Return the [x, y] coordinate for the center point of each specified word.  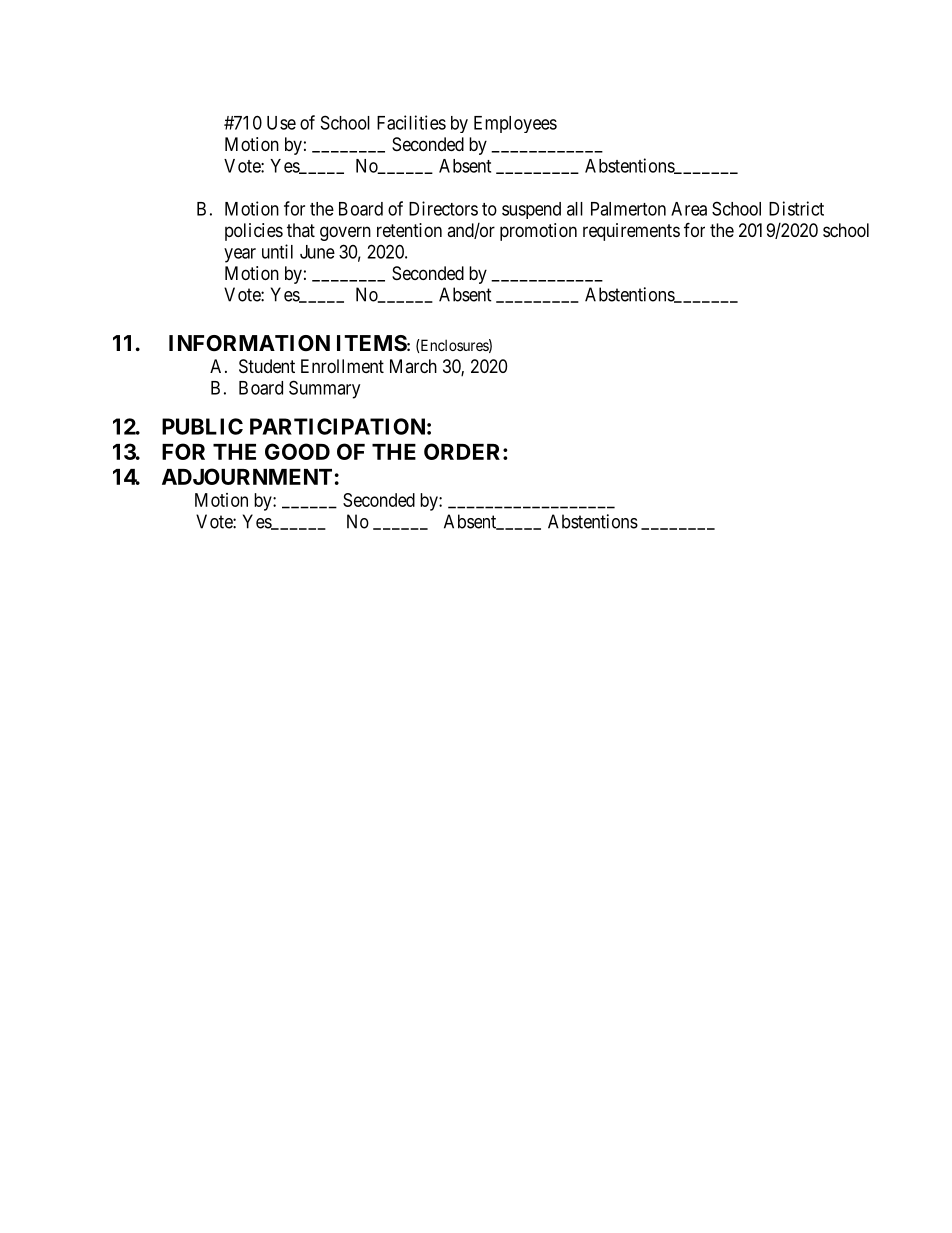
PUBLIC [202, 426]
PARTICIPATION [337, 426]
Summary [324, 389]
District [796, 208]
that [301, 230]
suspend [531, 210]
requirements [631, 232]
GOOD [297, 451]
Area [689, 209]
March [413, 366]
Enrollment [342, 366]
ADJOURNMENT [247, 476]
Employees [515, 124]
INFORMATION [249, 343]
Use [281, 123]
